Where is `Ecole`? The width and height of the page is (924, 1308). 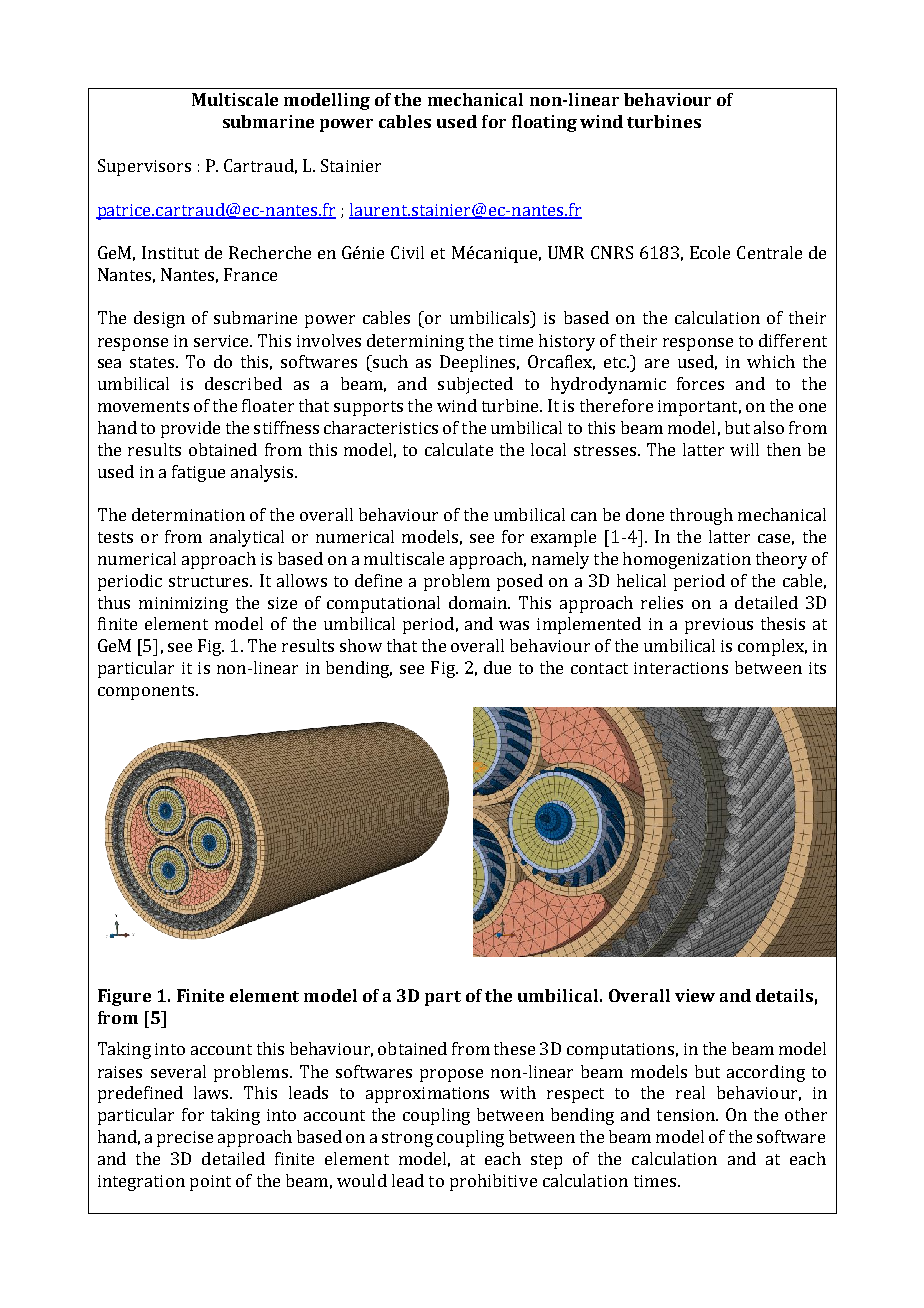
Ecole is located at coordinates (710, 252).
